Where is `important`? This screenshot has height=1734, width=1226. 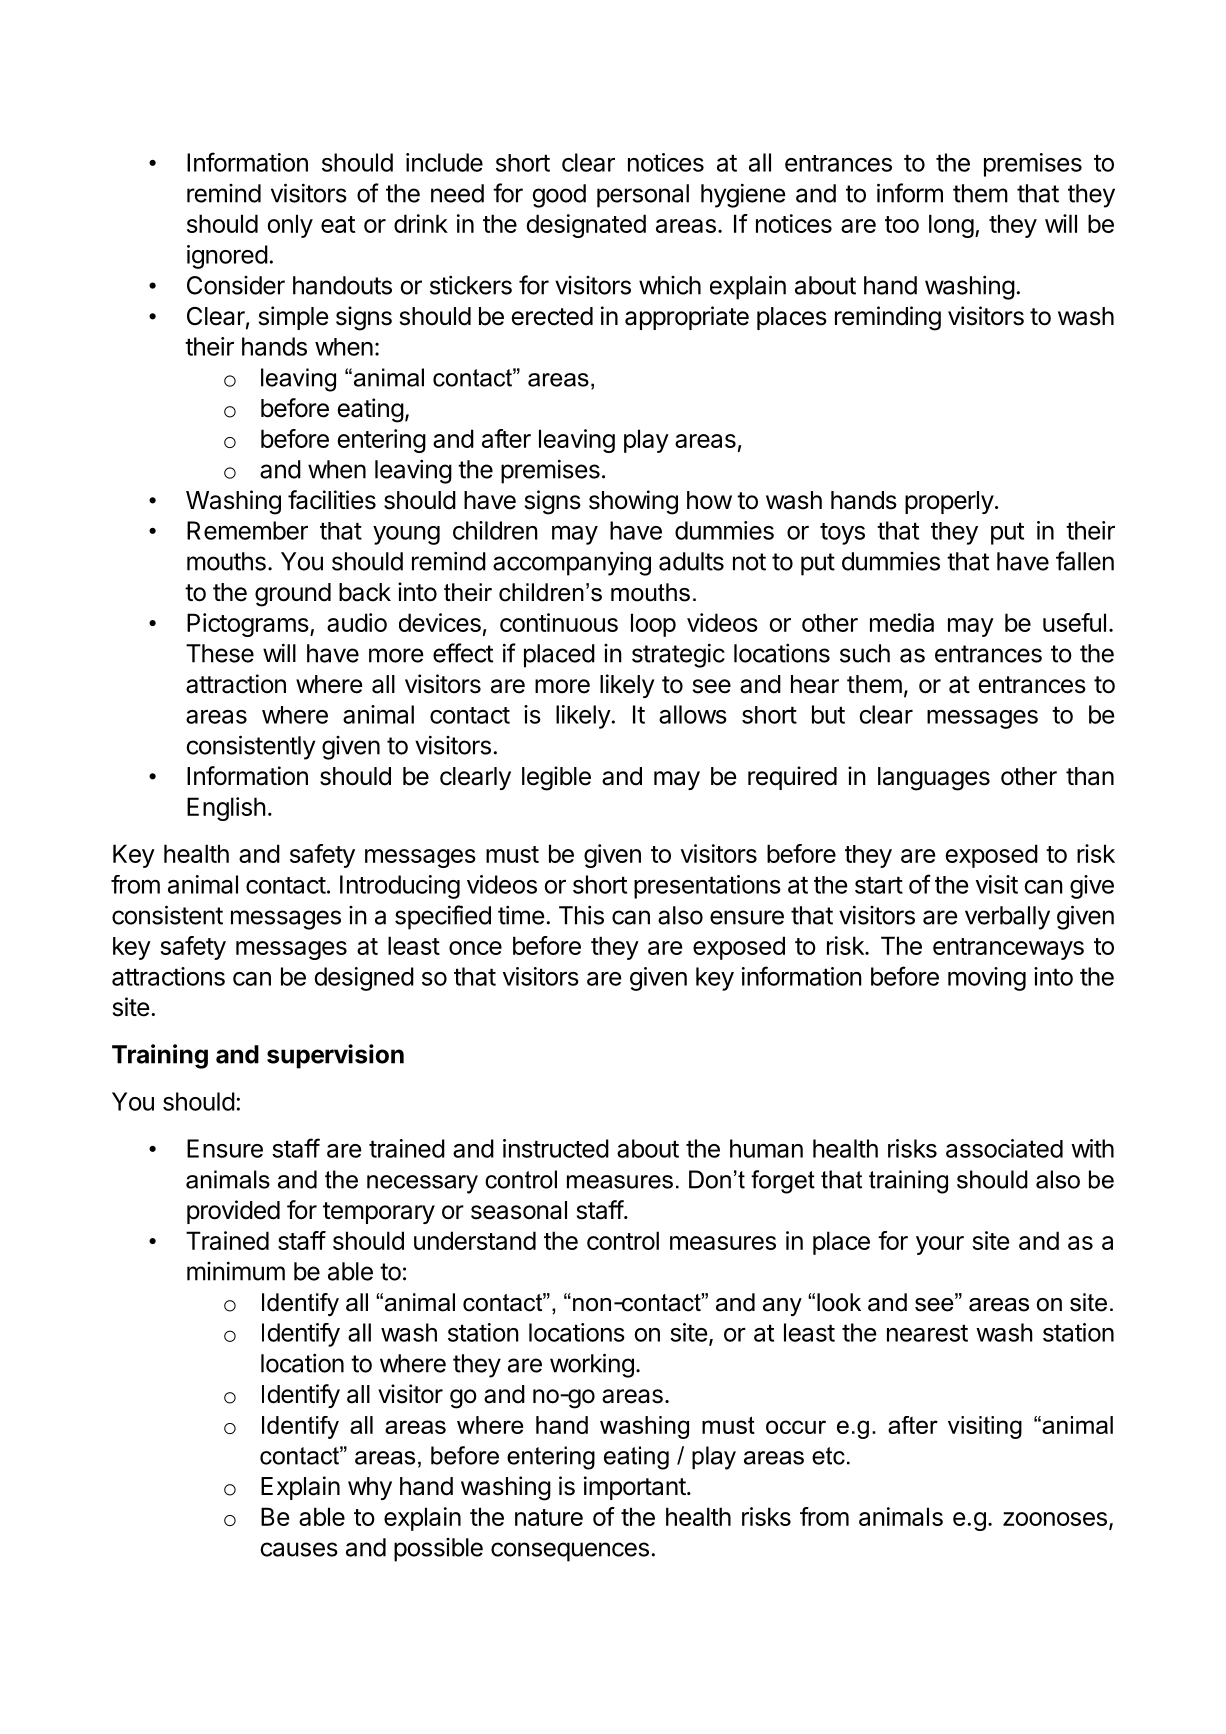
important is located at coordinates (635, 1488).
